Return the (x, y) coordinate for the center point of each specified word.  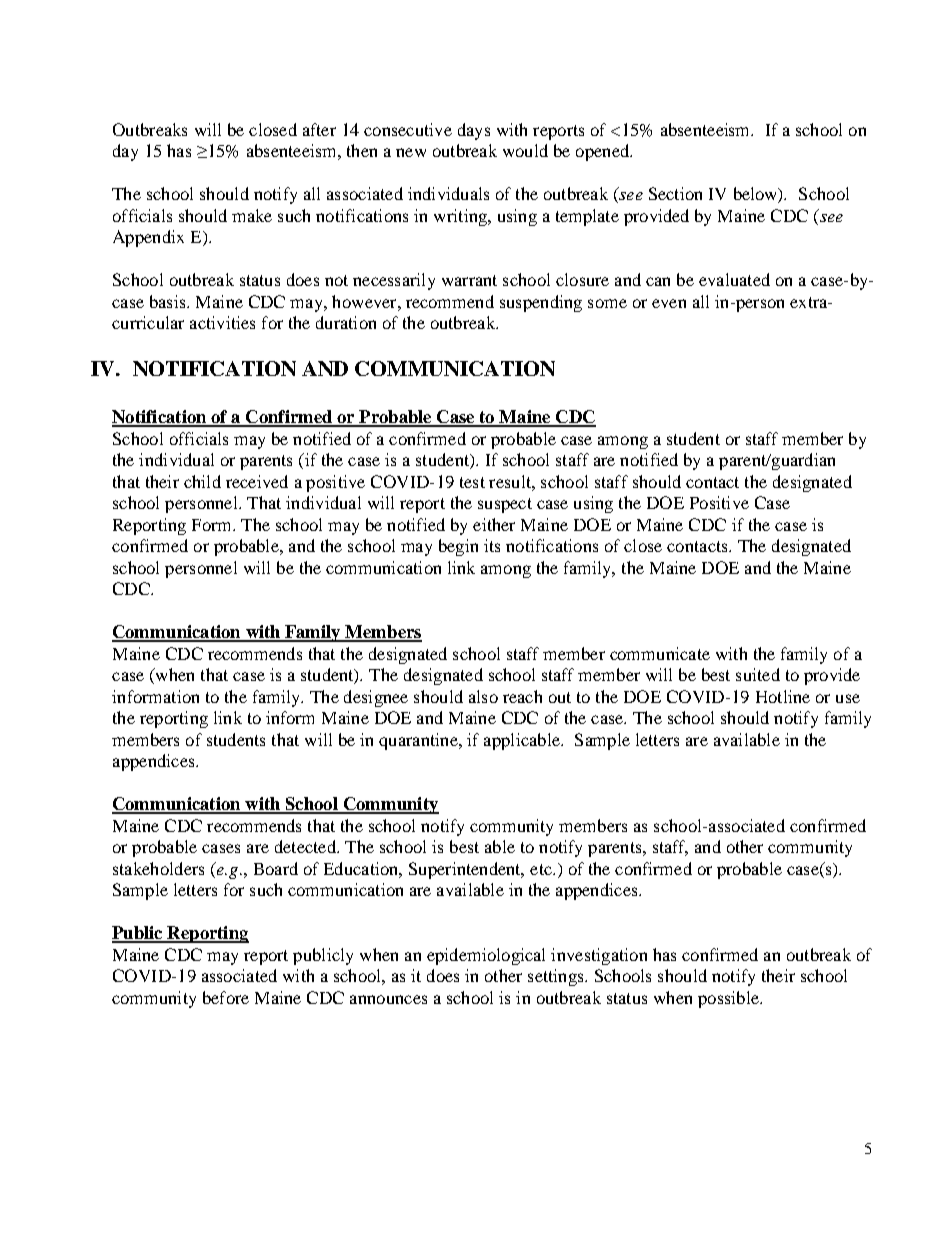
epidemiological (486, 956)
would (525, 150)
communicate (660, 653)
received (257, 481)
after (319, 129)
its (492, 545)
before (226, 997)
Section (675, 193)
